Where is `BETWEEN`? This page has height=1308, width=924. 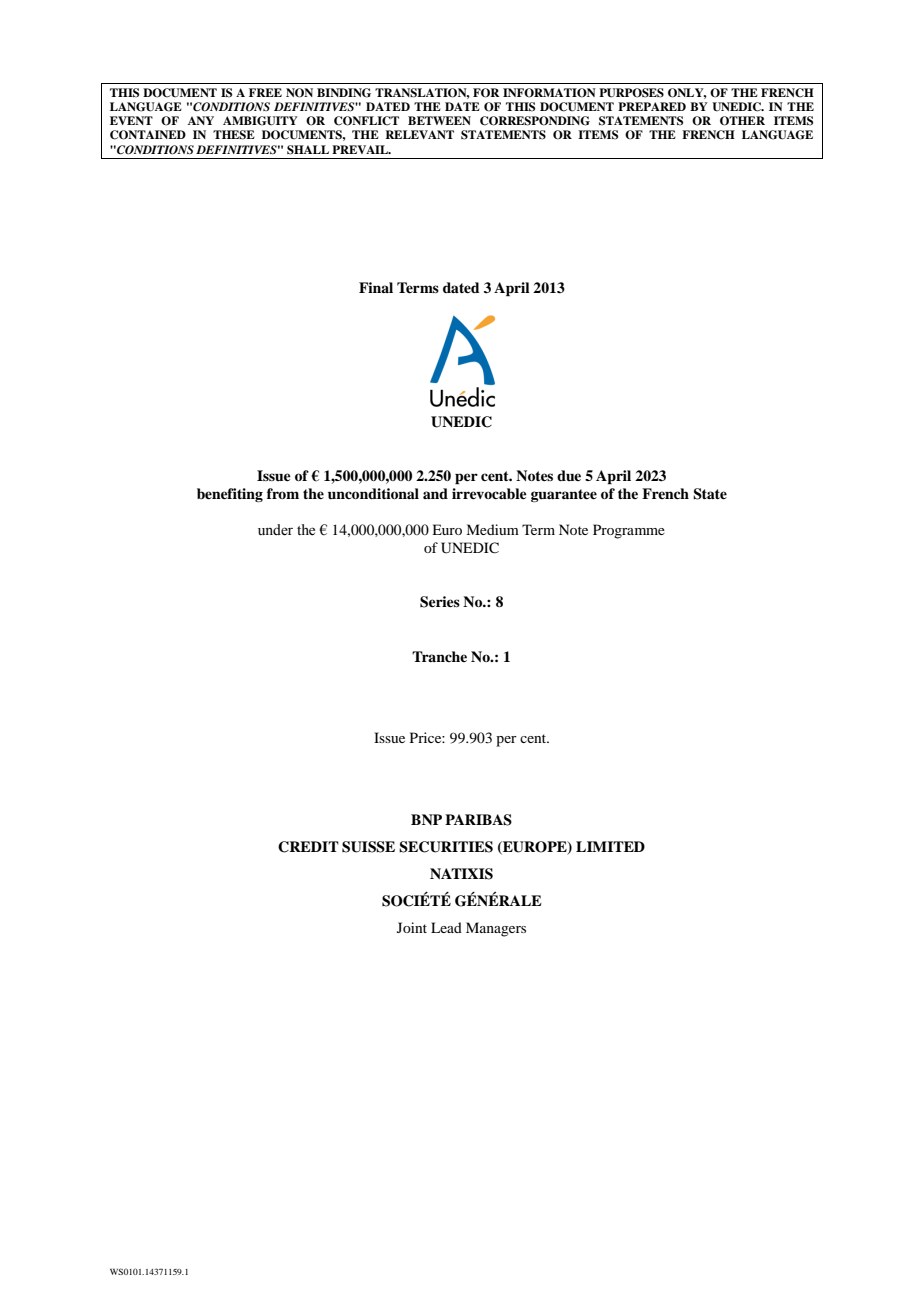 BETWEEN is located at coordinates (439, 120).
